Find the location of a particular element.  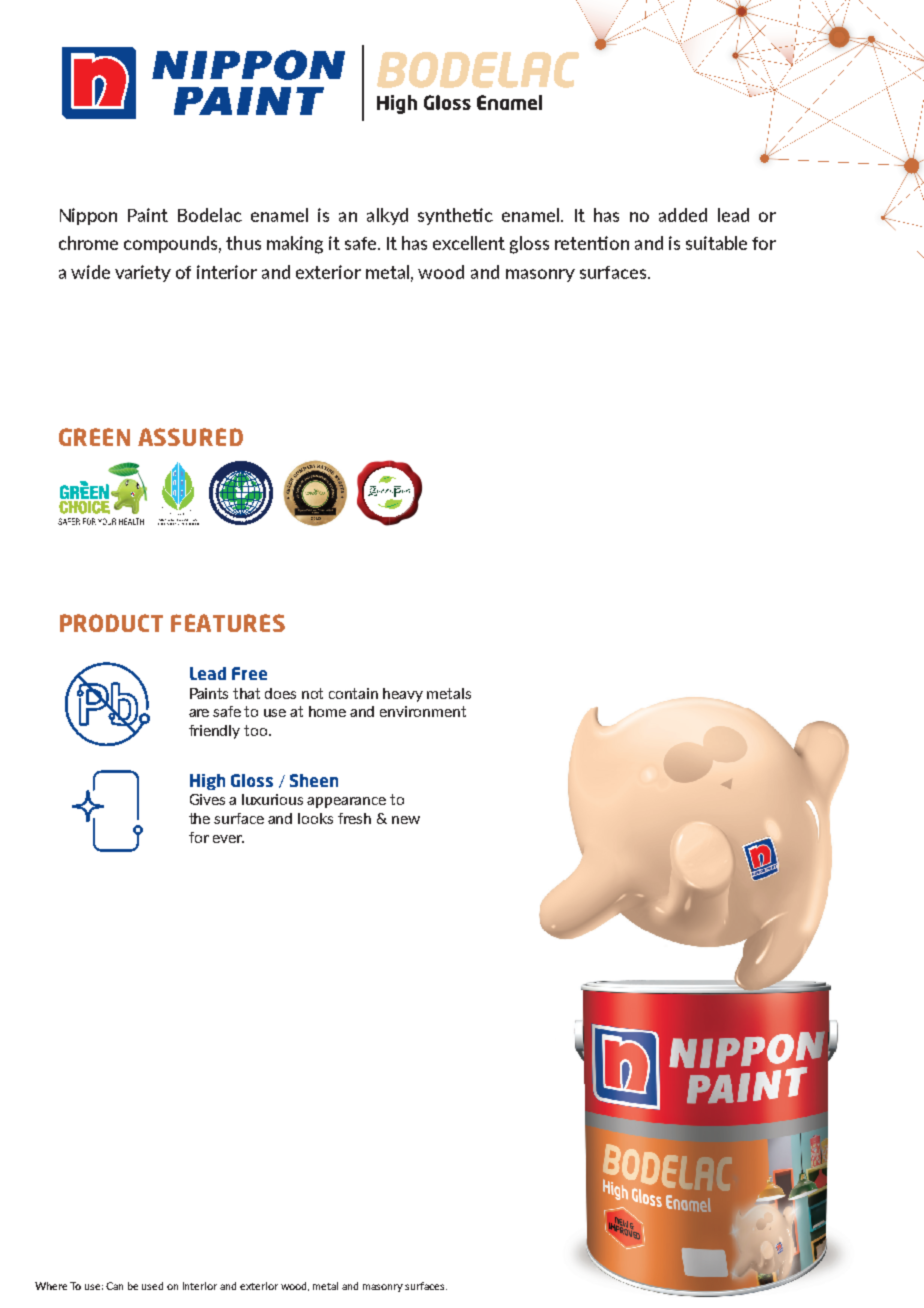

synthetic is located at coordinates (455, 216).
